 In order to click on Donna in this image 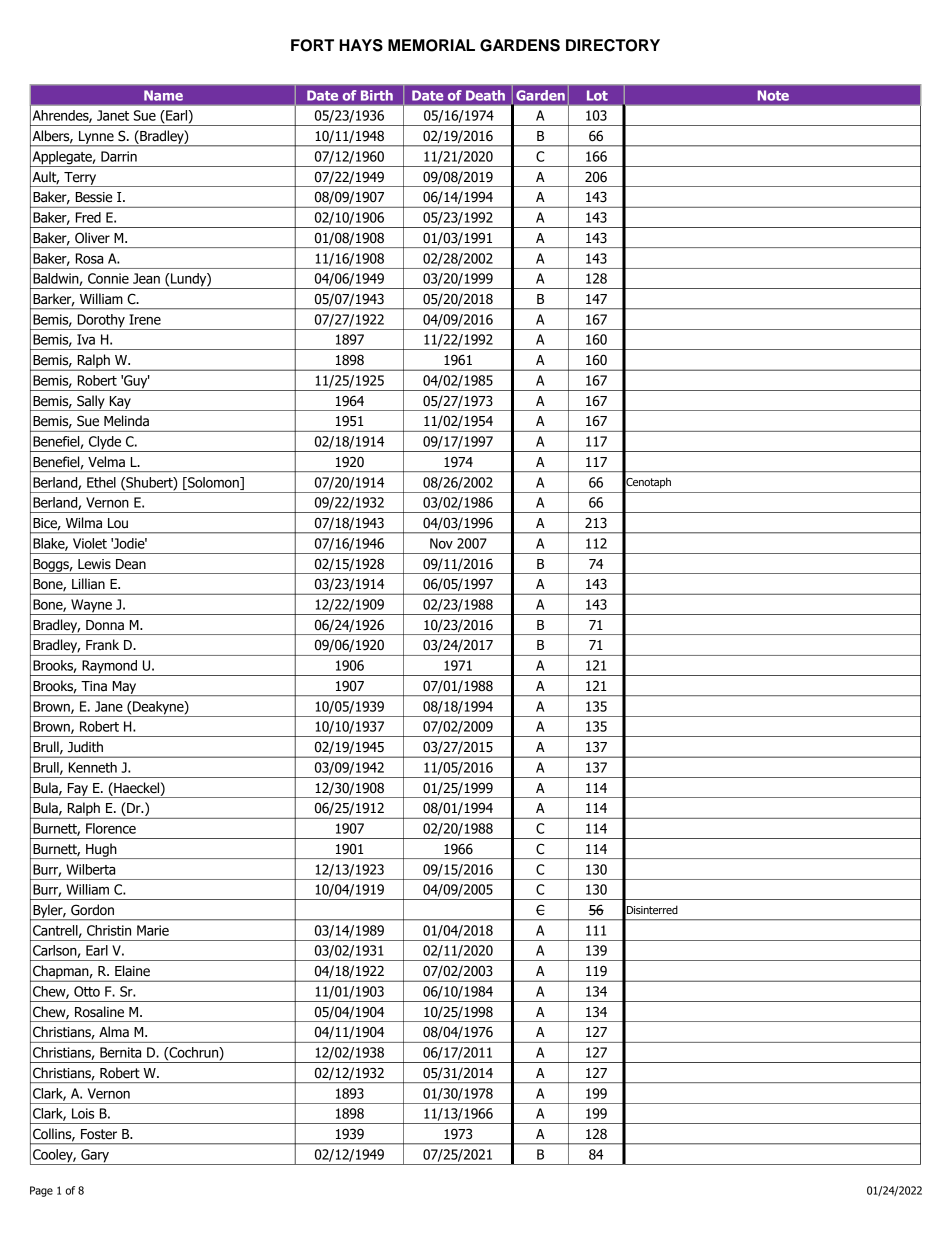, I will do `click(105, 625)`.
